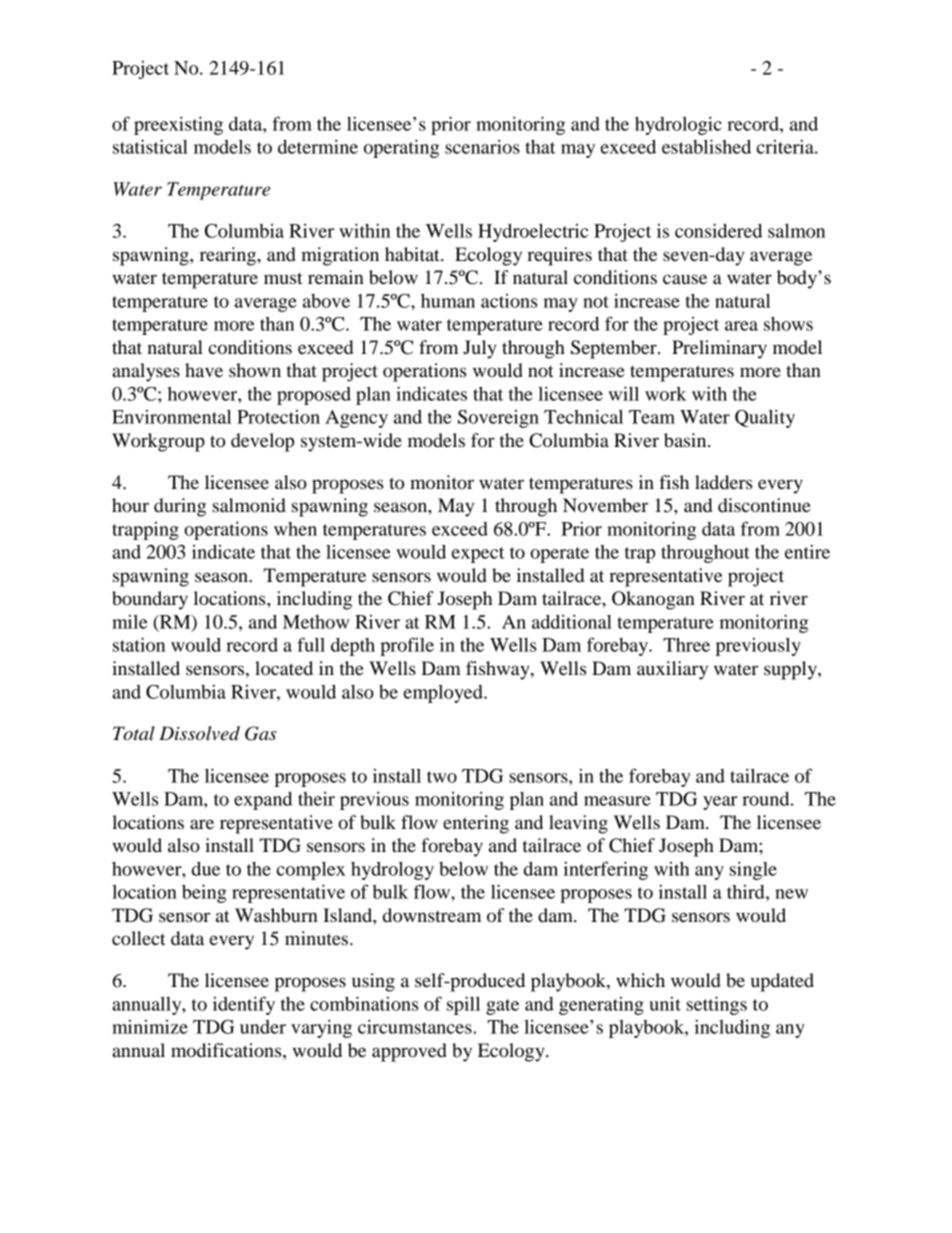  What do you see at coordinates (482, 146) in the document?
I see `scenarios` at bounding box center [482, 146].
